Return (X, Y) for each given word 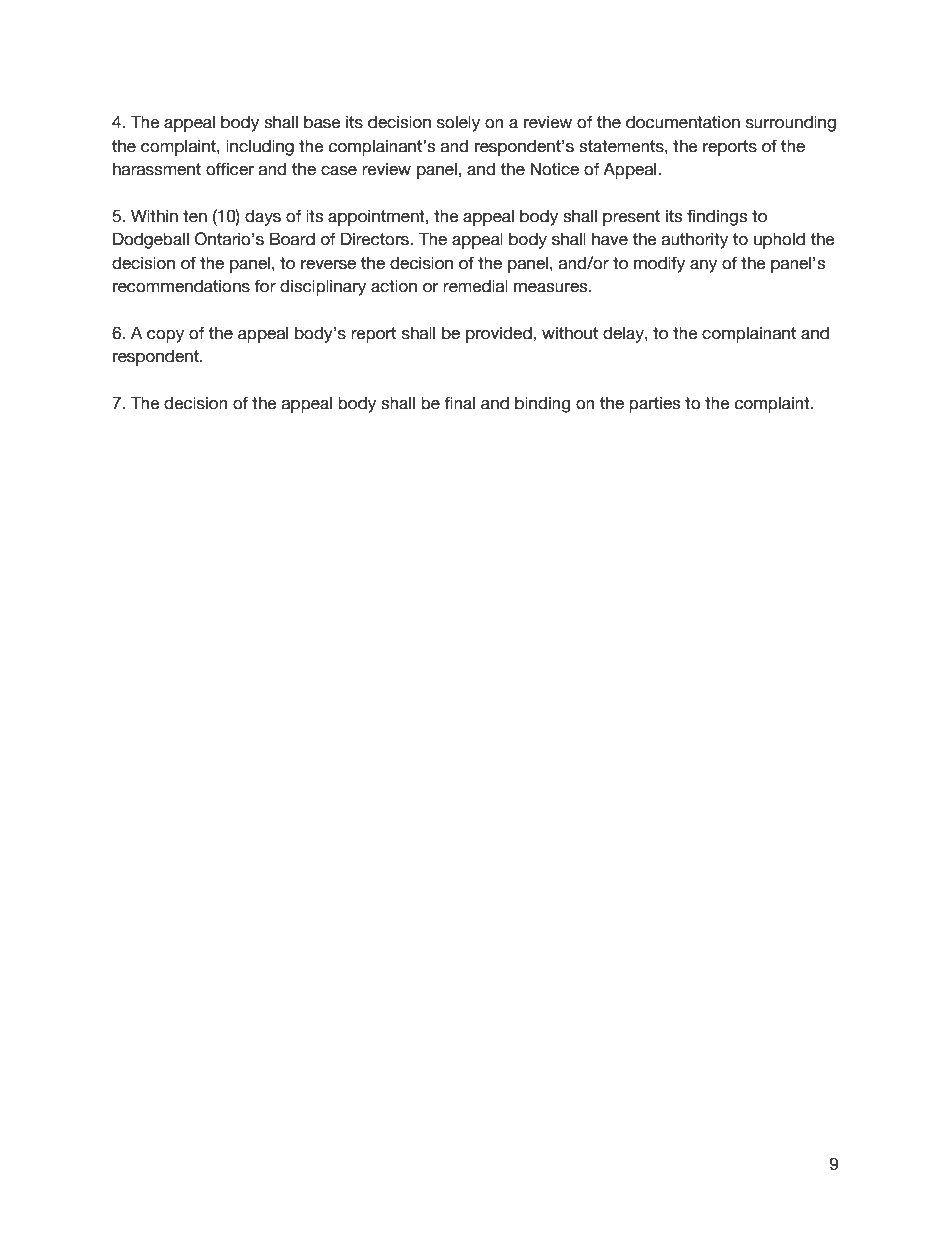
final (459, 403)
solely (458, 124)
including (260, 148)
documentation (683, 122)
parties (654, 405)
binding (542, 405)
